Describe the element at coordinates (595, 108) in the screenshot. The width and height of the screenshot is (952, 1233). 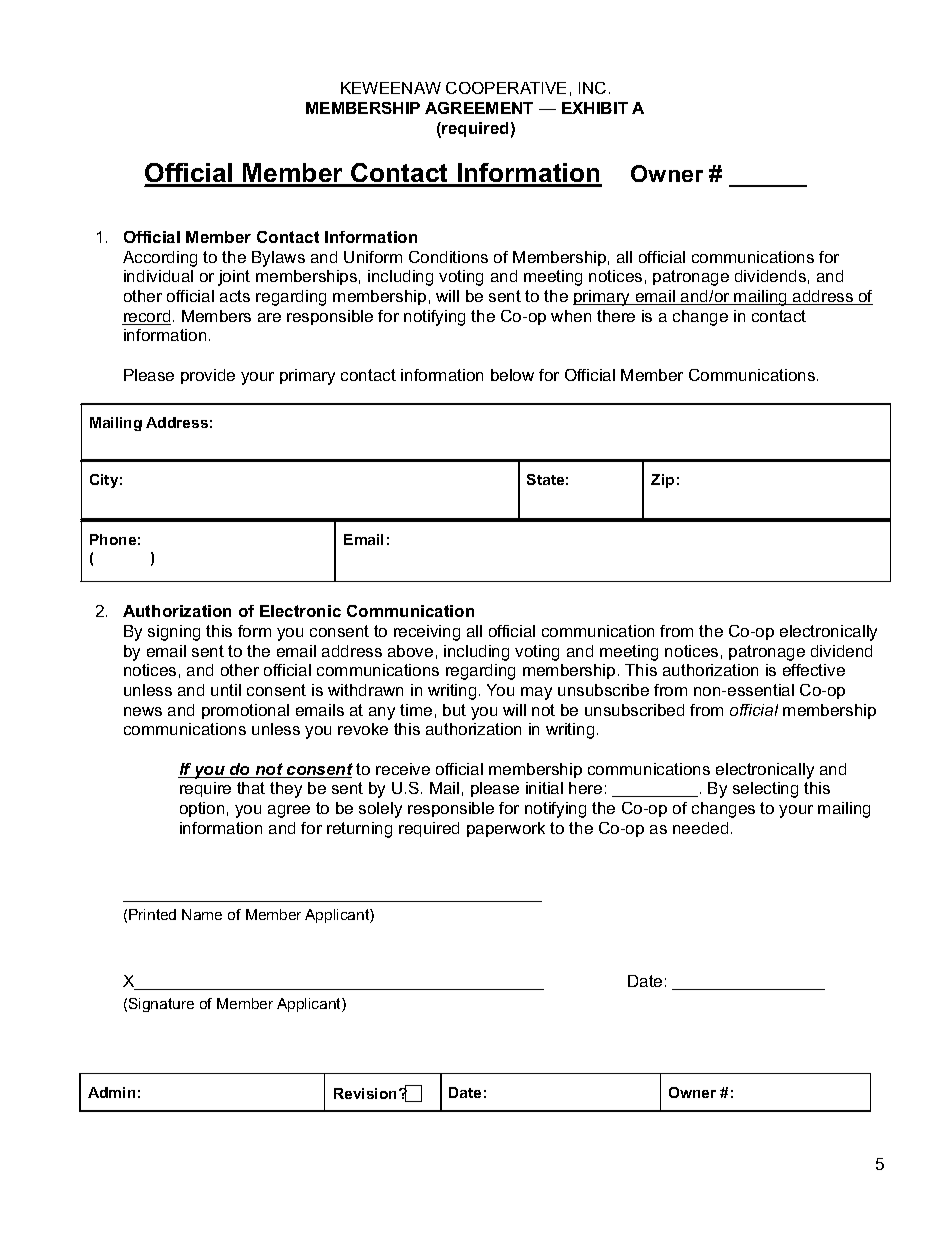
I see `EXHIBIT` at that location.
